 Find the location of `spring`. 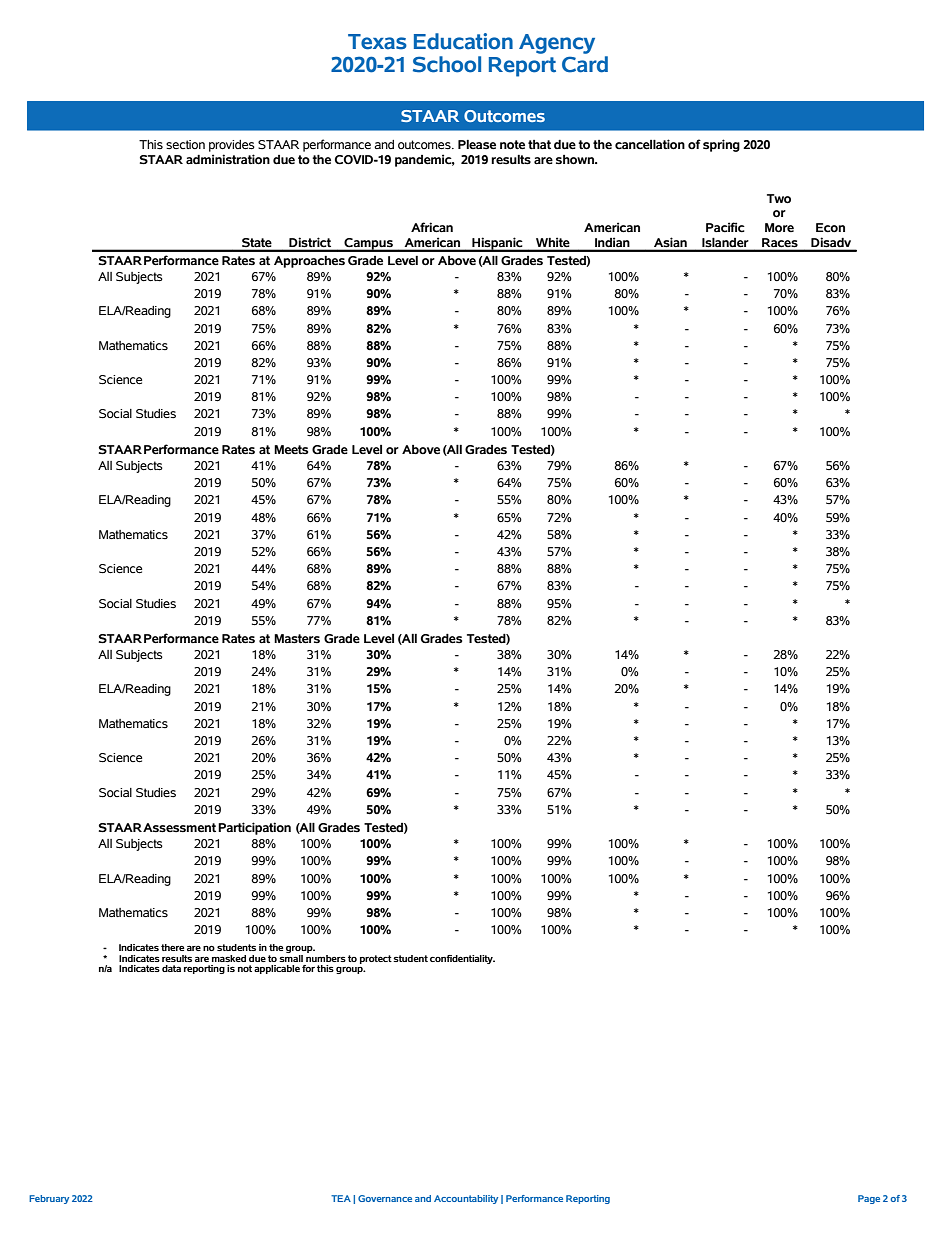

spring is located at coordinates (721, 145).
